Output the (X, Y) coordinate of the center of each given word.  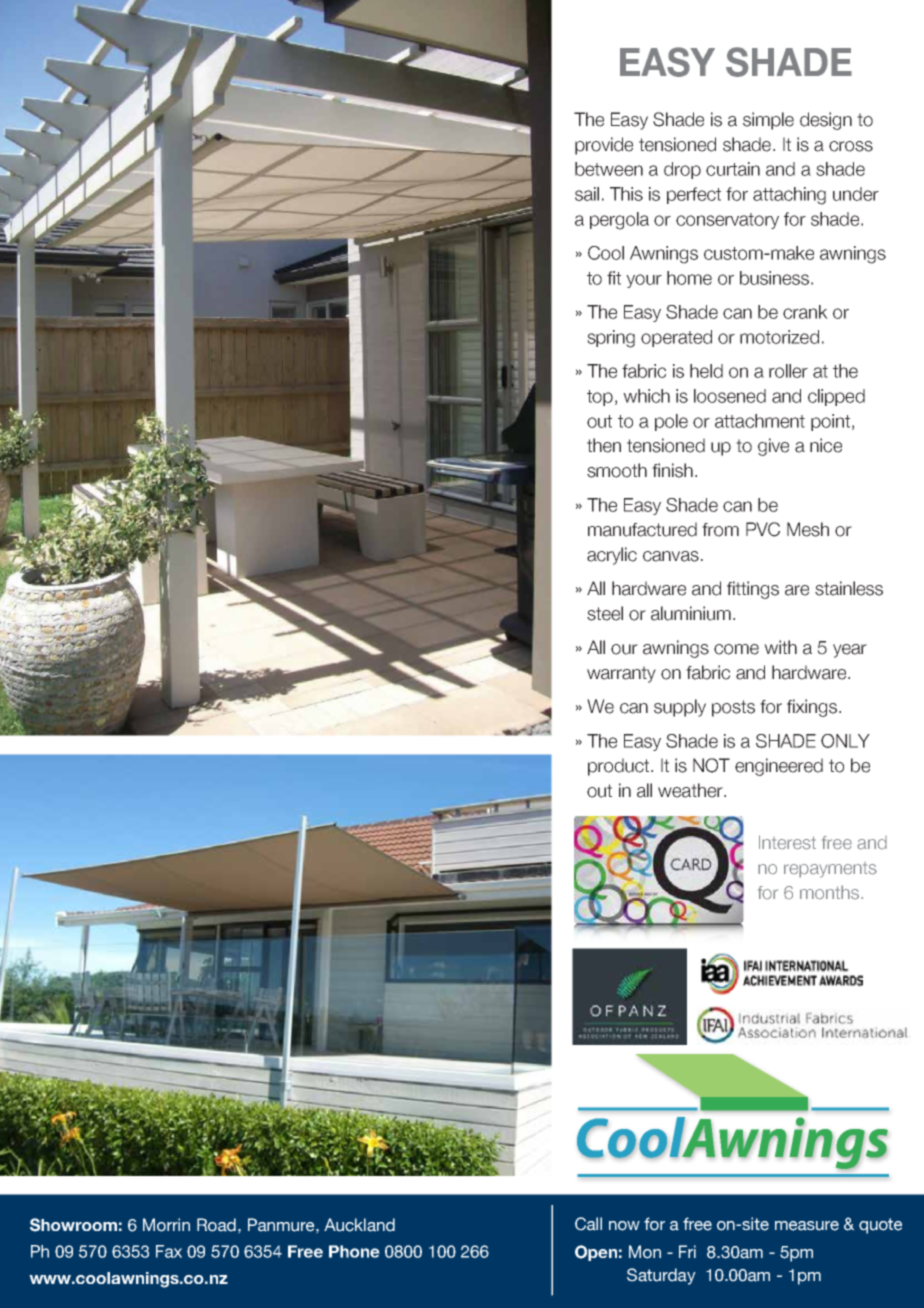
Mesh (808, 529)
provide (604, 146)
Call (588, 1224)
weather (691, 790)
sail (587, 194)
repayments (830, 870)
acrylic (612, 556)
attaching (789, 196)
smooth (617, 470)
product (620, 767)
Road (216, 1225)
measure (807, 1226)
